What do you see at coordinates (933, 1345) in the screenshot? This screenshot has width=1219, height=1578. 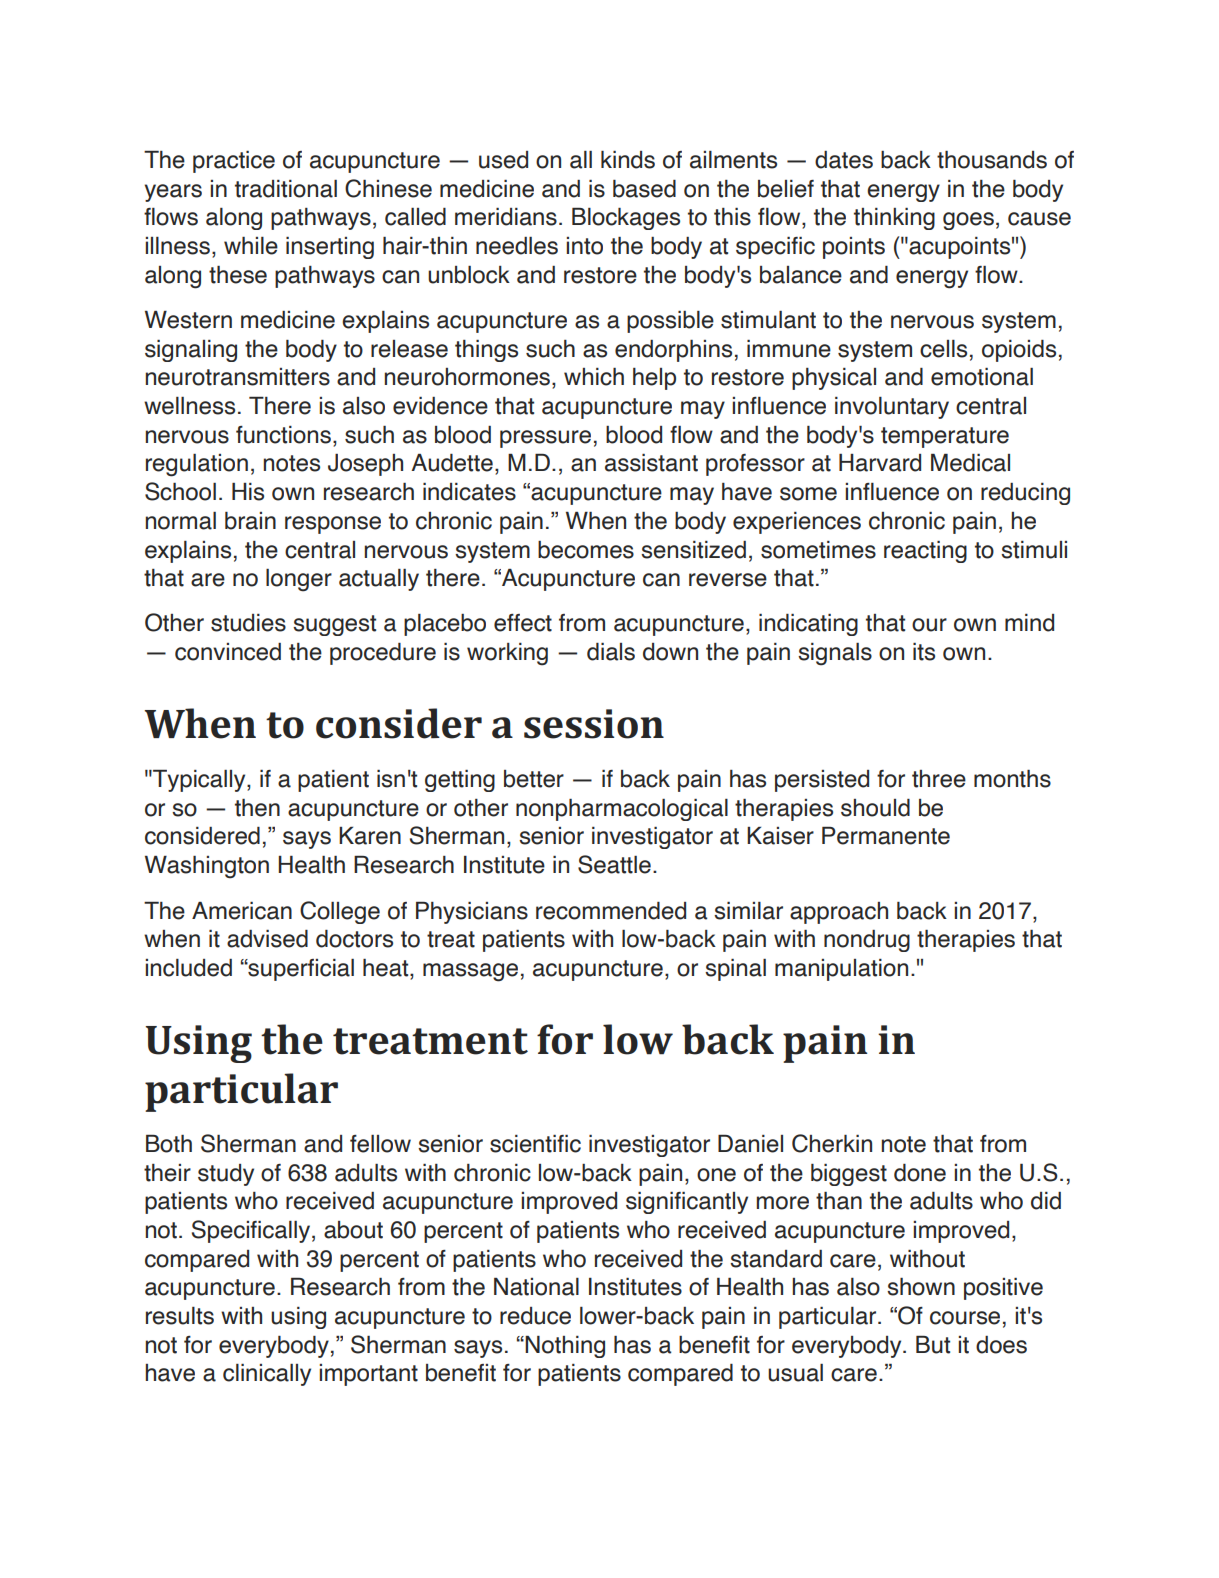 I see `But` at bounding box center [933, 1345].
